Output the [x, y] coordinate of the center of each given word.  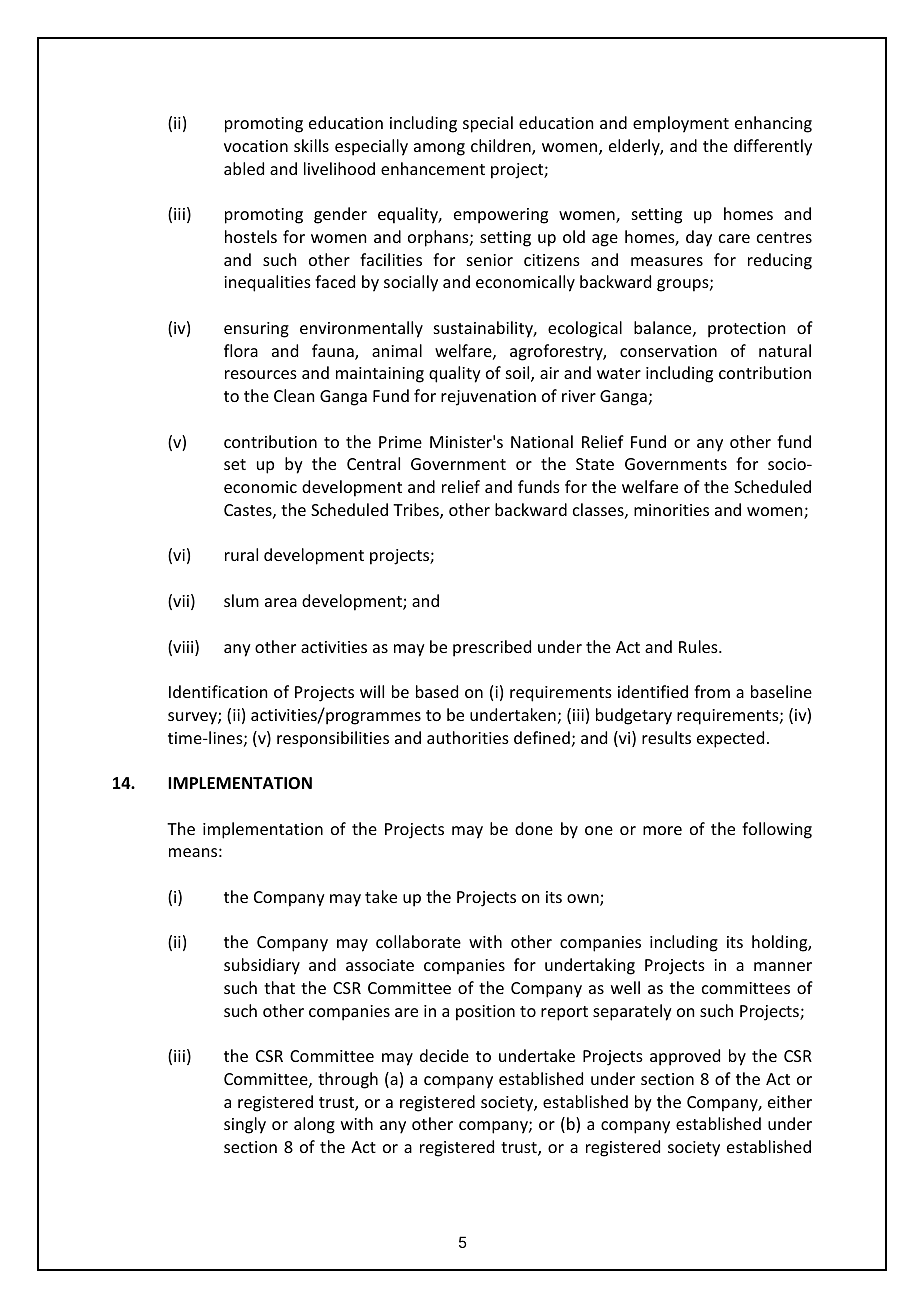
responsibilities [333, 739]
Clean [294, 395]
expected [730, 739]
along [314, 1125]
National [542, 441]
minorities [671, 510]
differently [773, 147]
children [502, 147]
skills [311, 145]
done [534, 828]
